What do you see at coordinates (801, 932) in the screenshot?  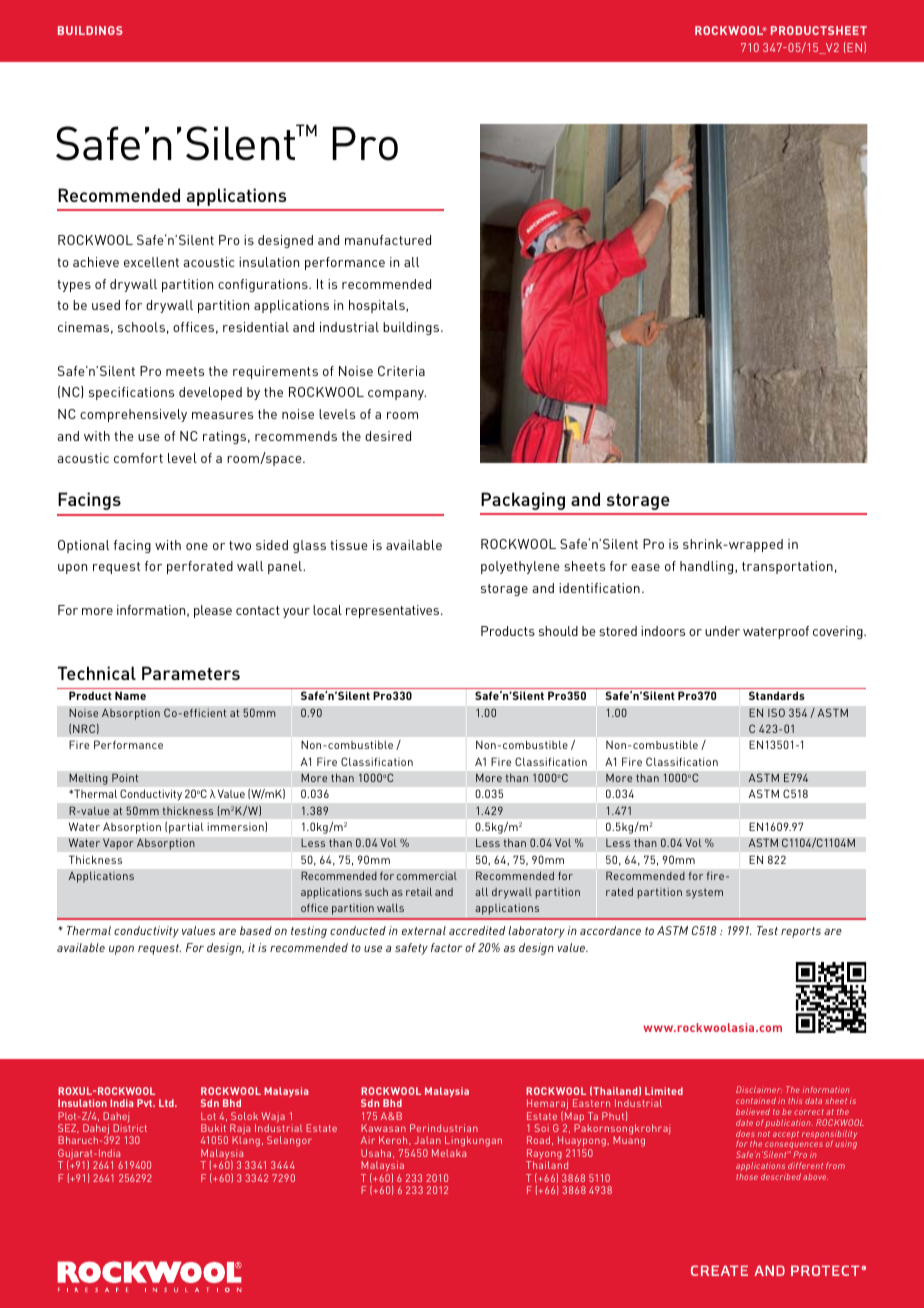 I see `reports` at bounding box center [801, 932].
